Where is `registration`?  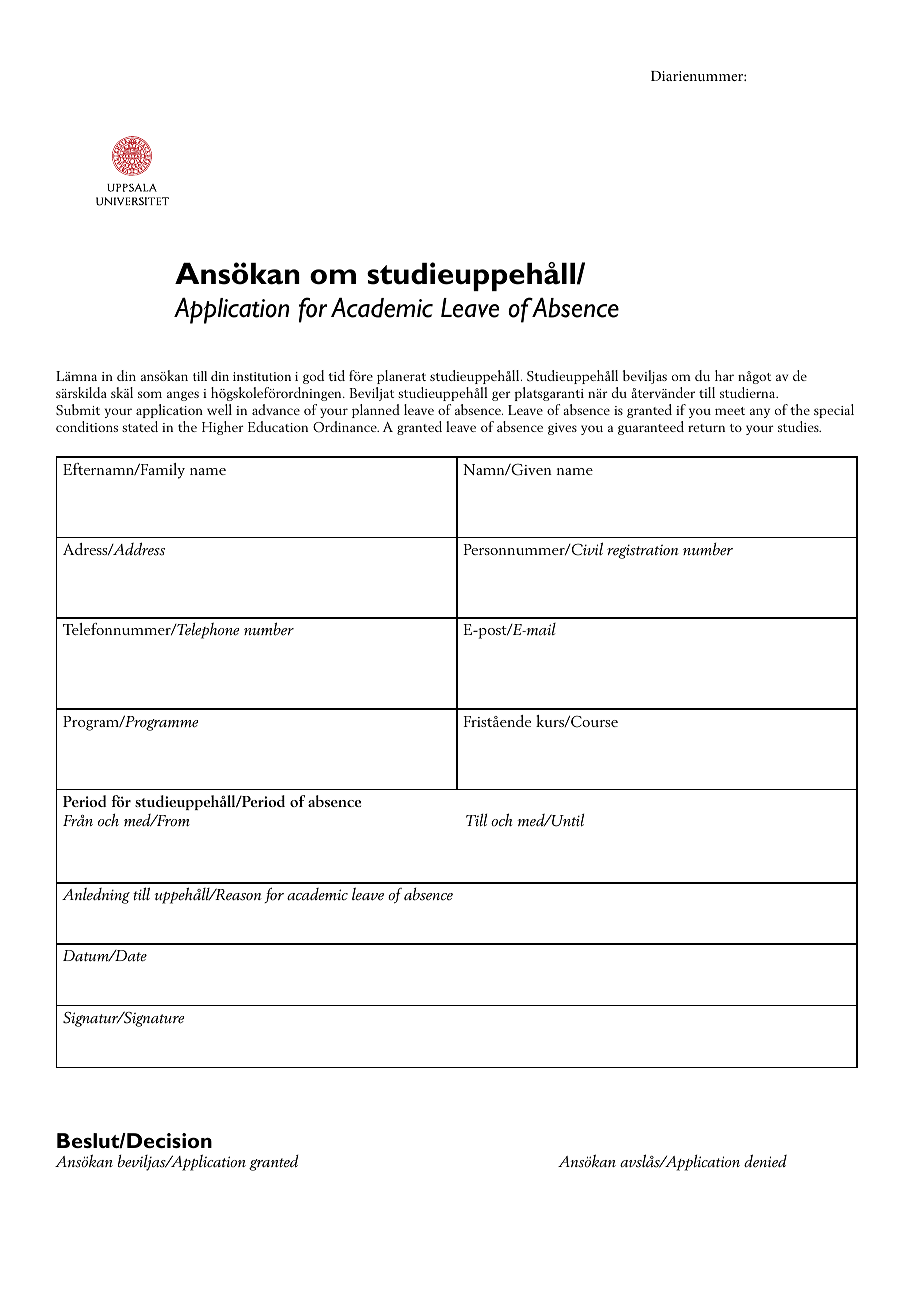
registration is located at coordinates (643, 551).
